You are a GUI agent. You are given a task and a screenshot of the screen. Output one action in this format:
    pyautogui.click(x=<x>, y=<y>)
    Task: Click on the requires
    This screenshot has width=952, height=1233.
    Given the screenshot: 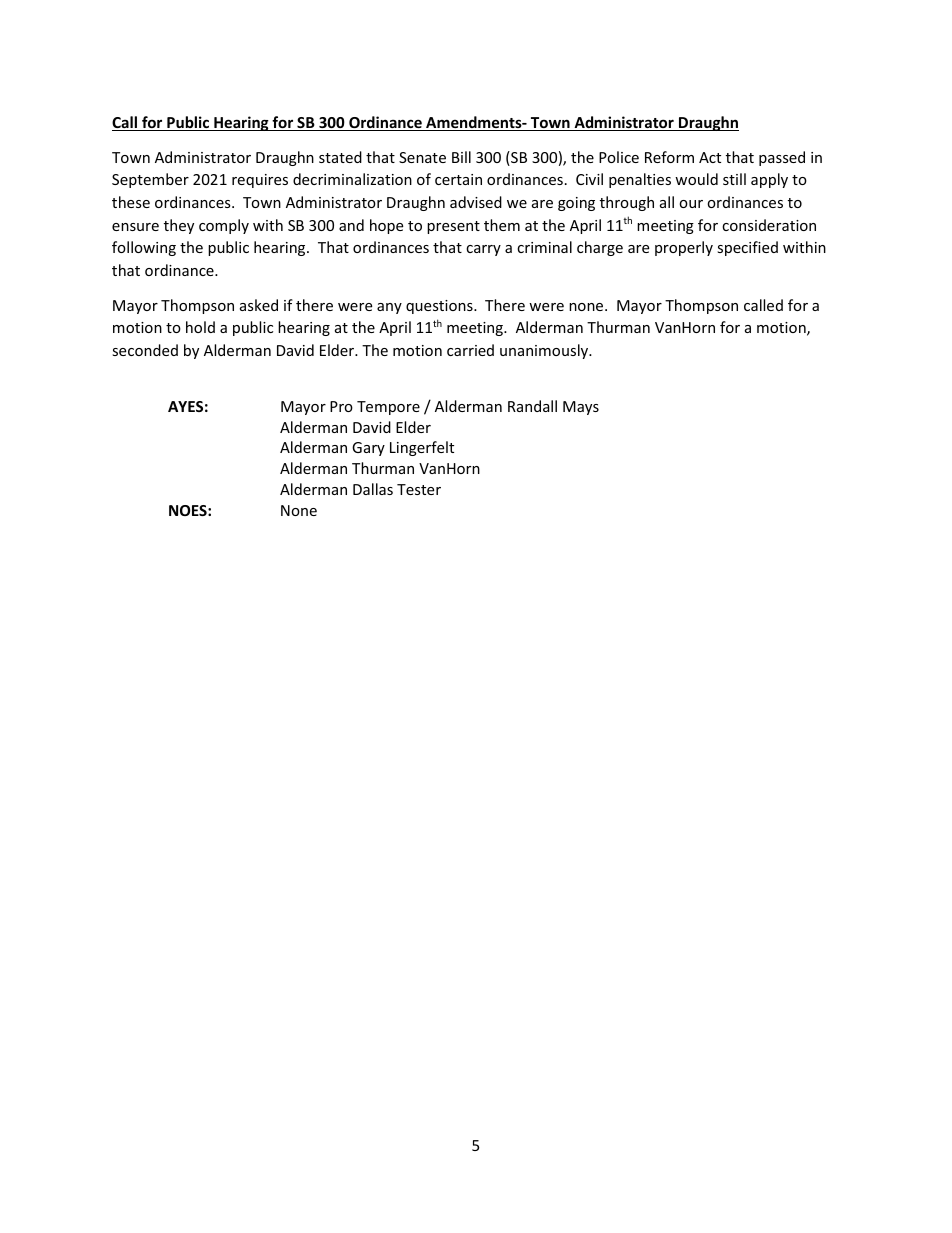 What is the action you would take?
    pyautogui.click(x=260, y=181)
